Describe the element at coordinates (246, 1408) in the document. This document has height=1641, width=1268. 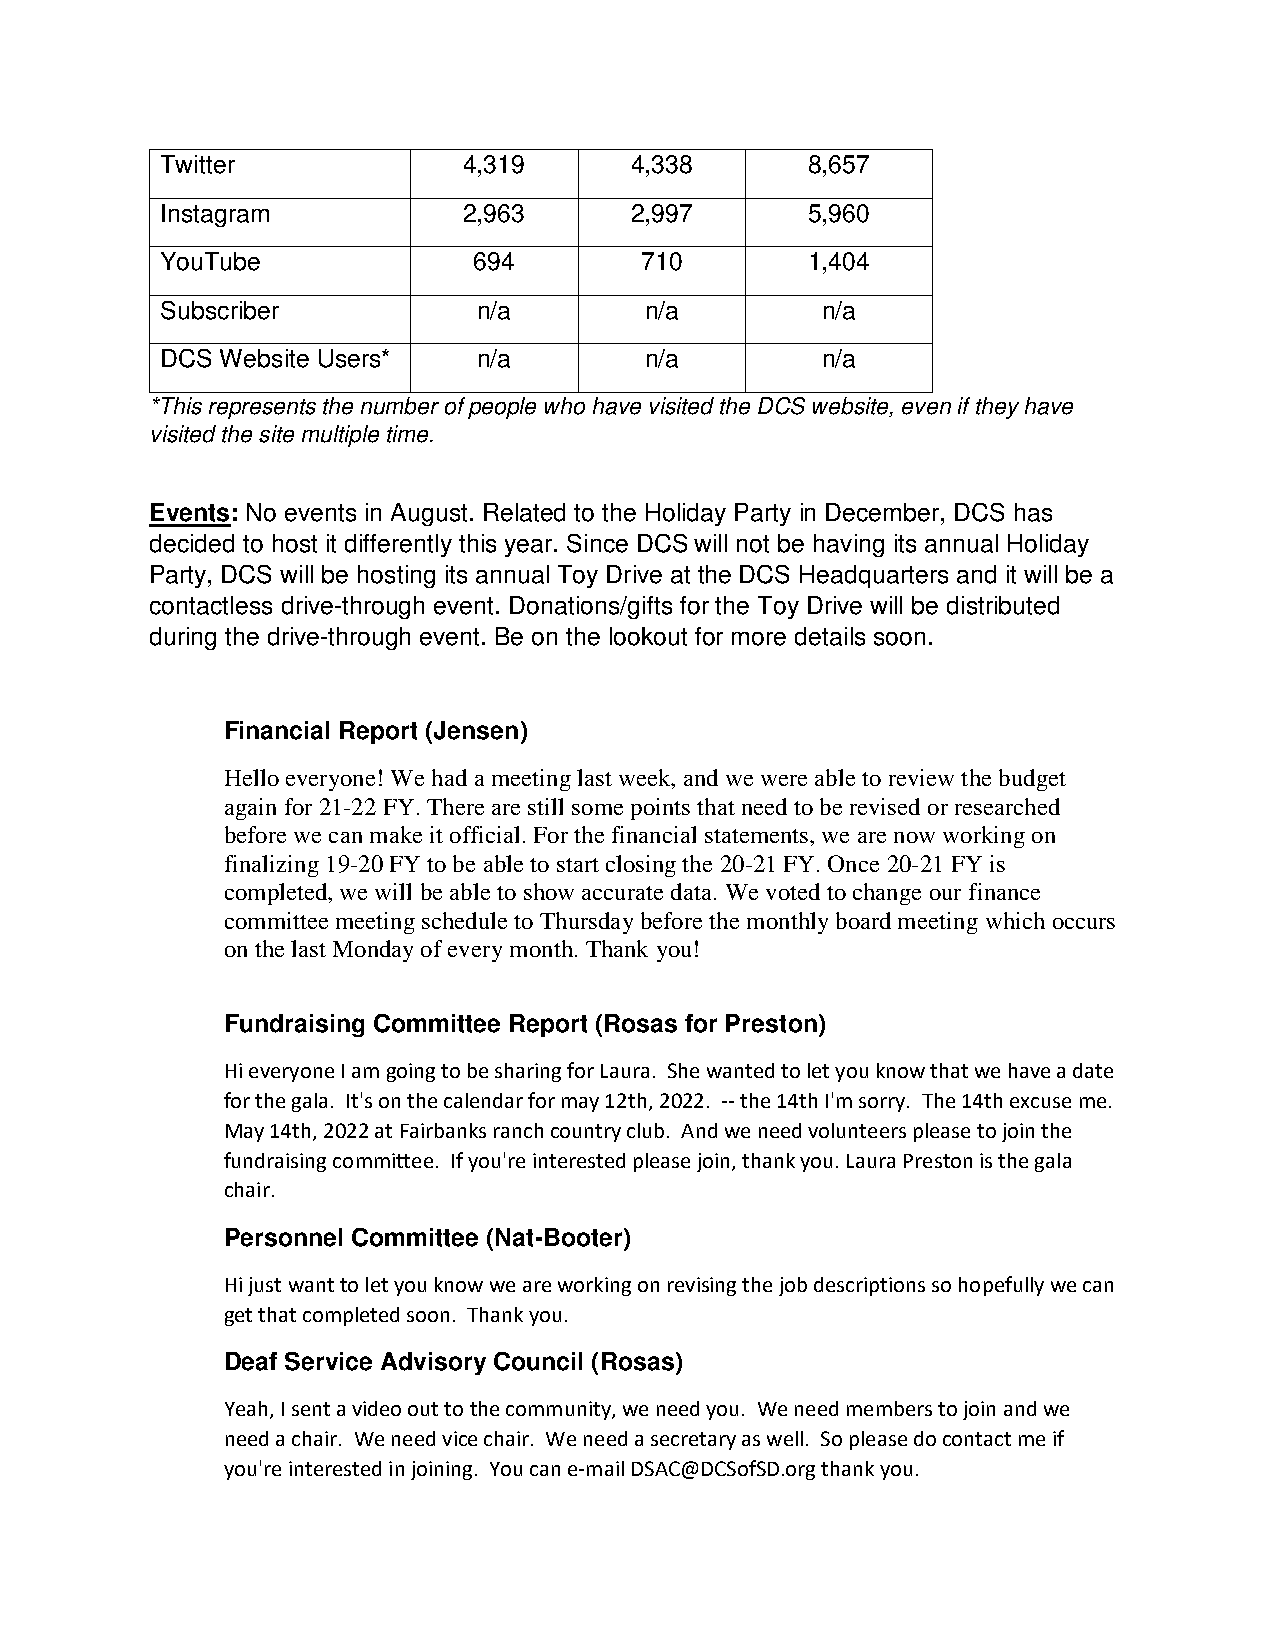
I see `Yeah` at that location.
